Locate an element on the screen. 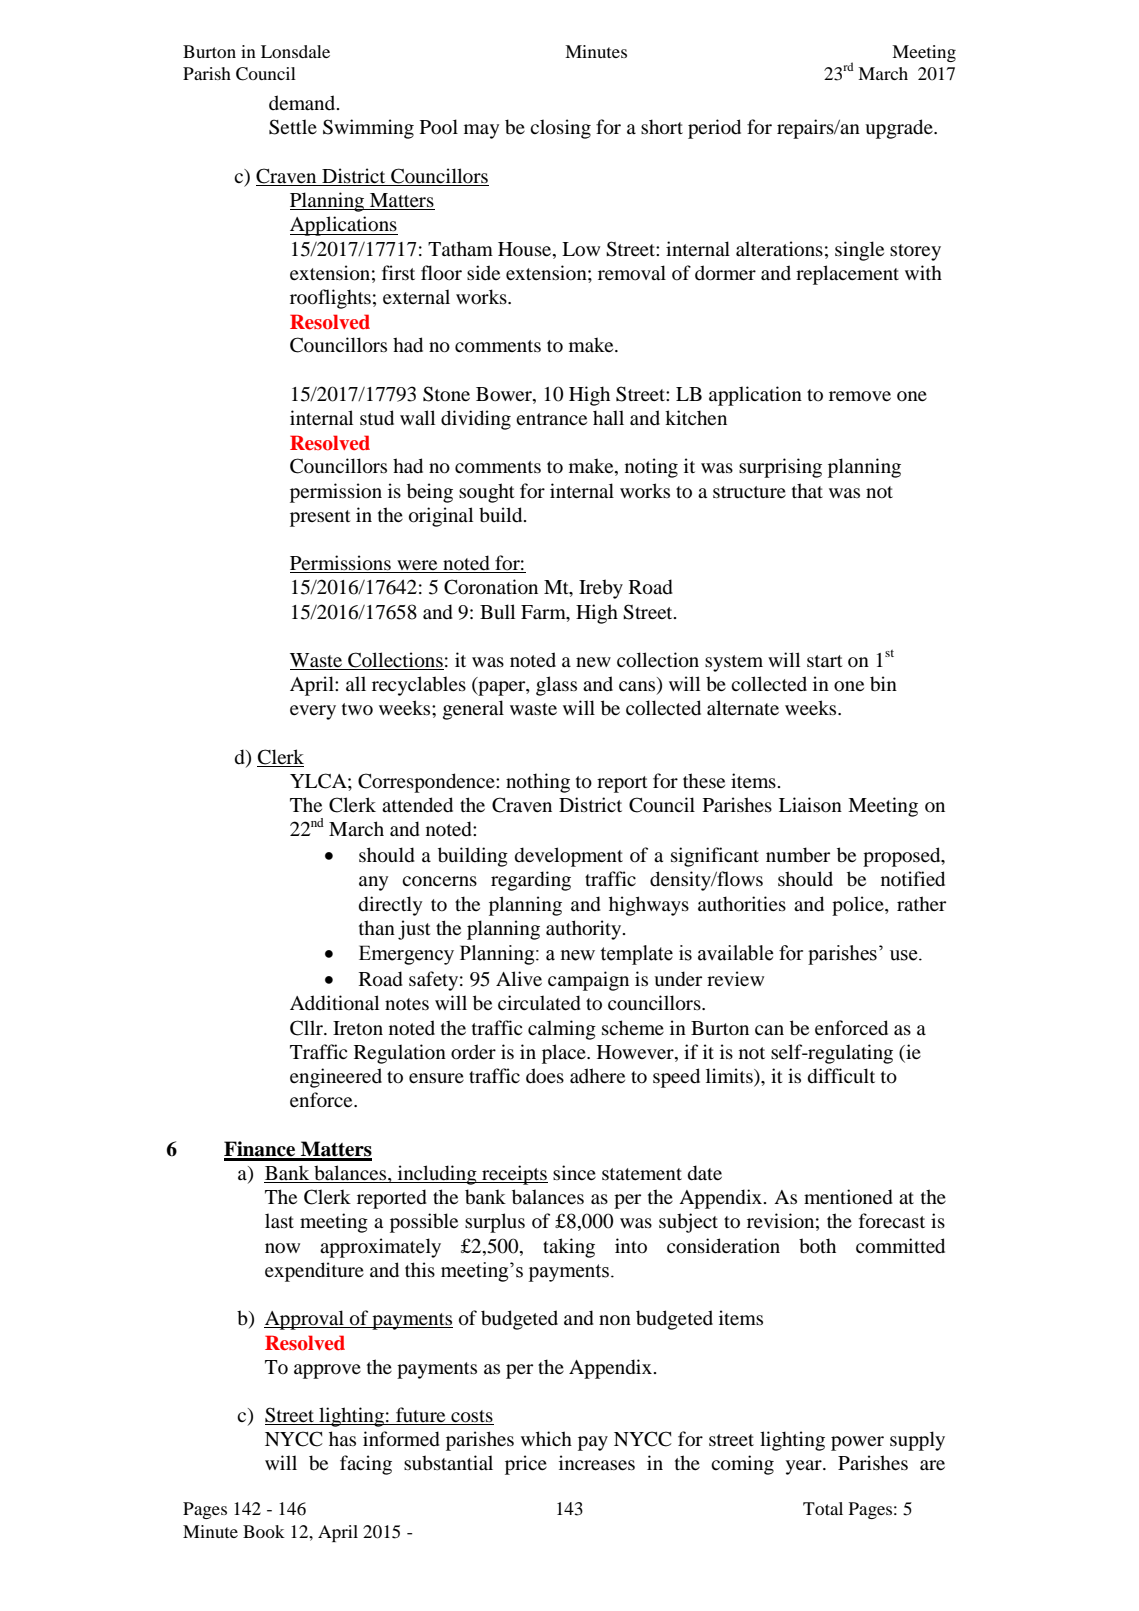  Swimming is located at coordinates (368, 129).
